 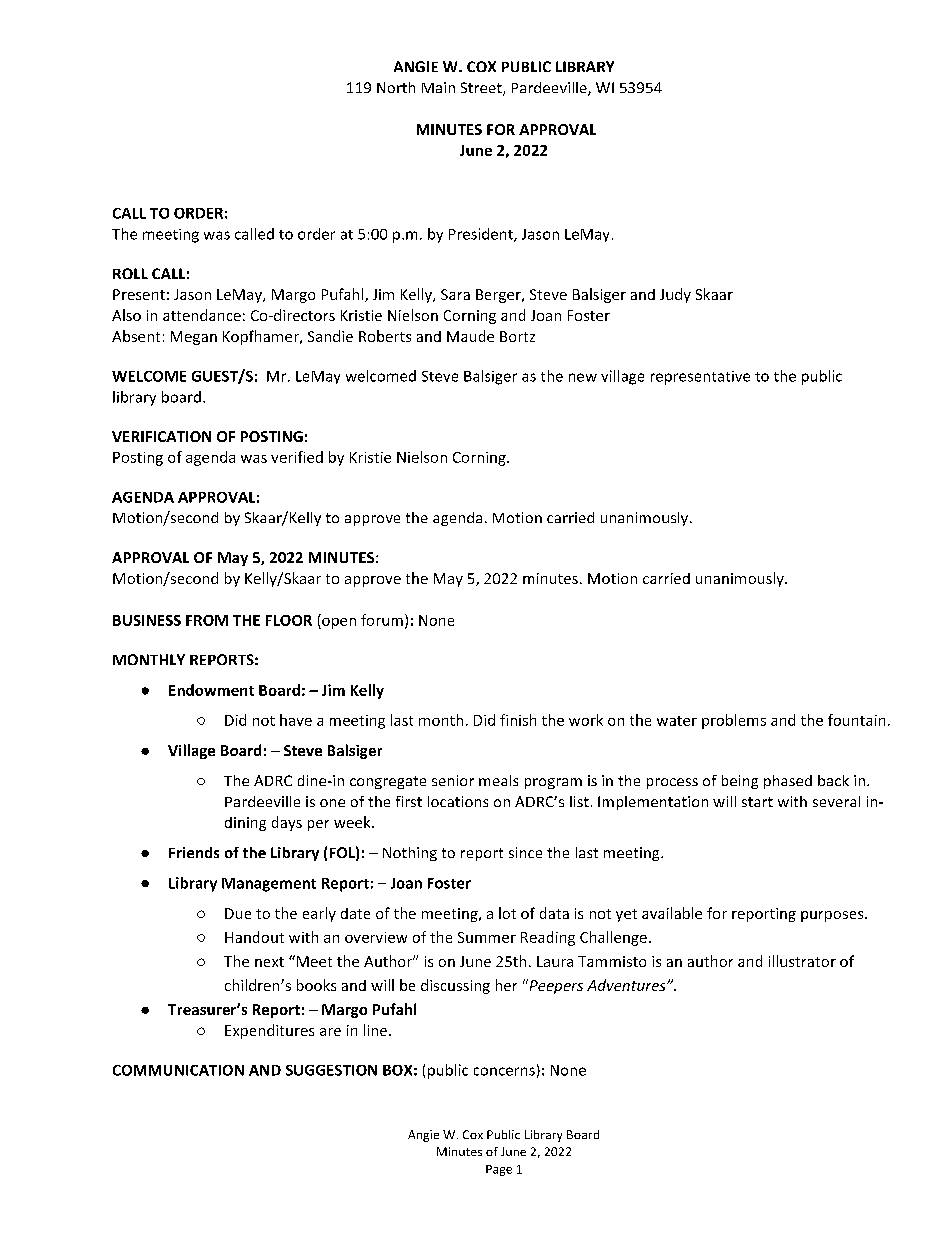 What do you see at coordinates (672, 913) in the screenshot?
I see `available` at bounding box center [672, 913].
